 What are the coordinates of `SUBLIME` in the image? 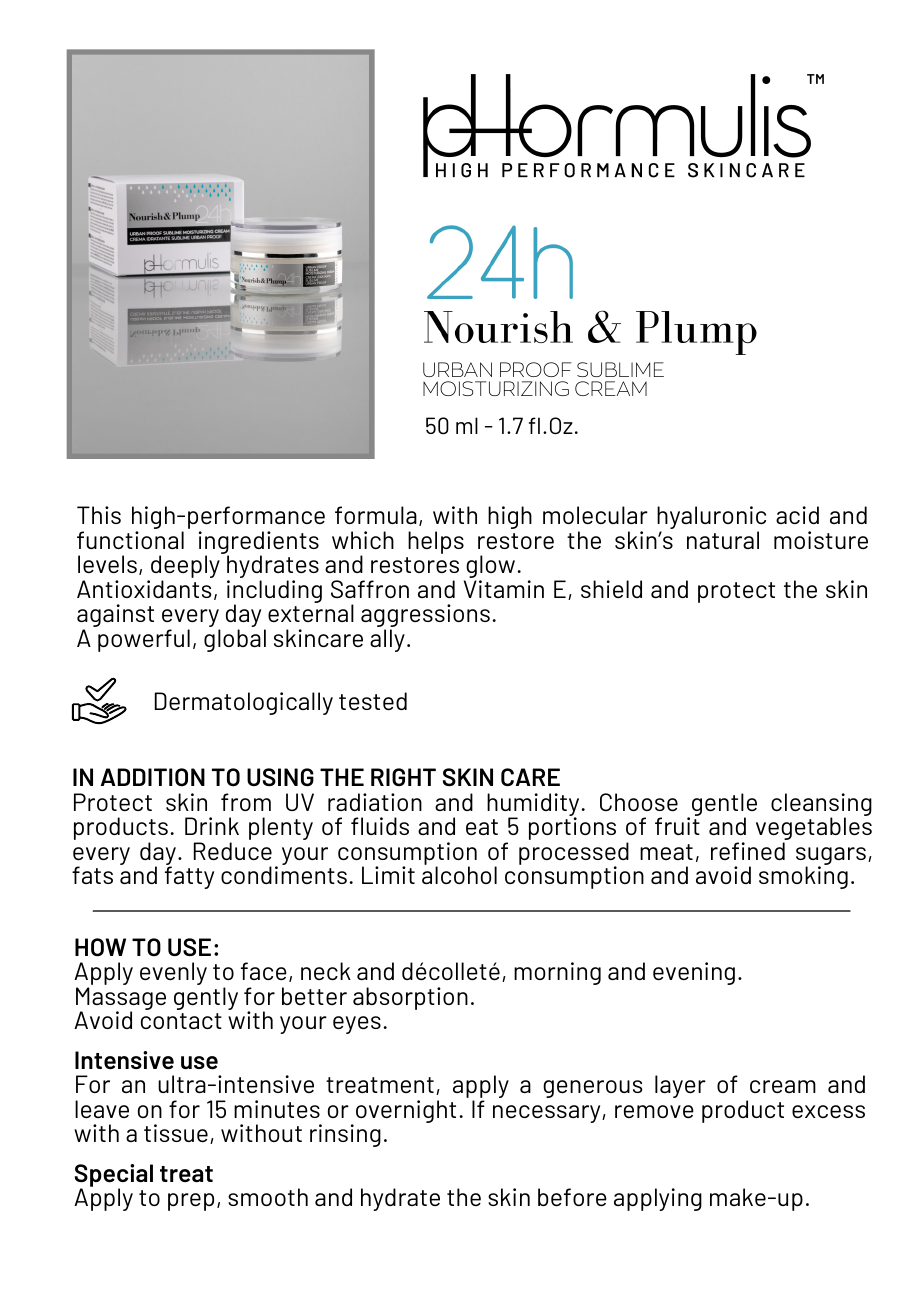 It's located at (620, 369).
